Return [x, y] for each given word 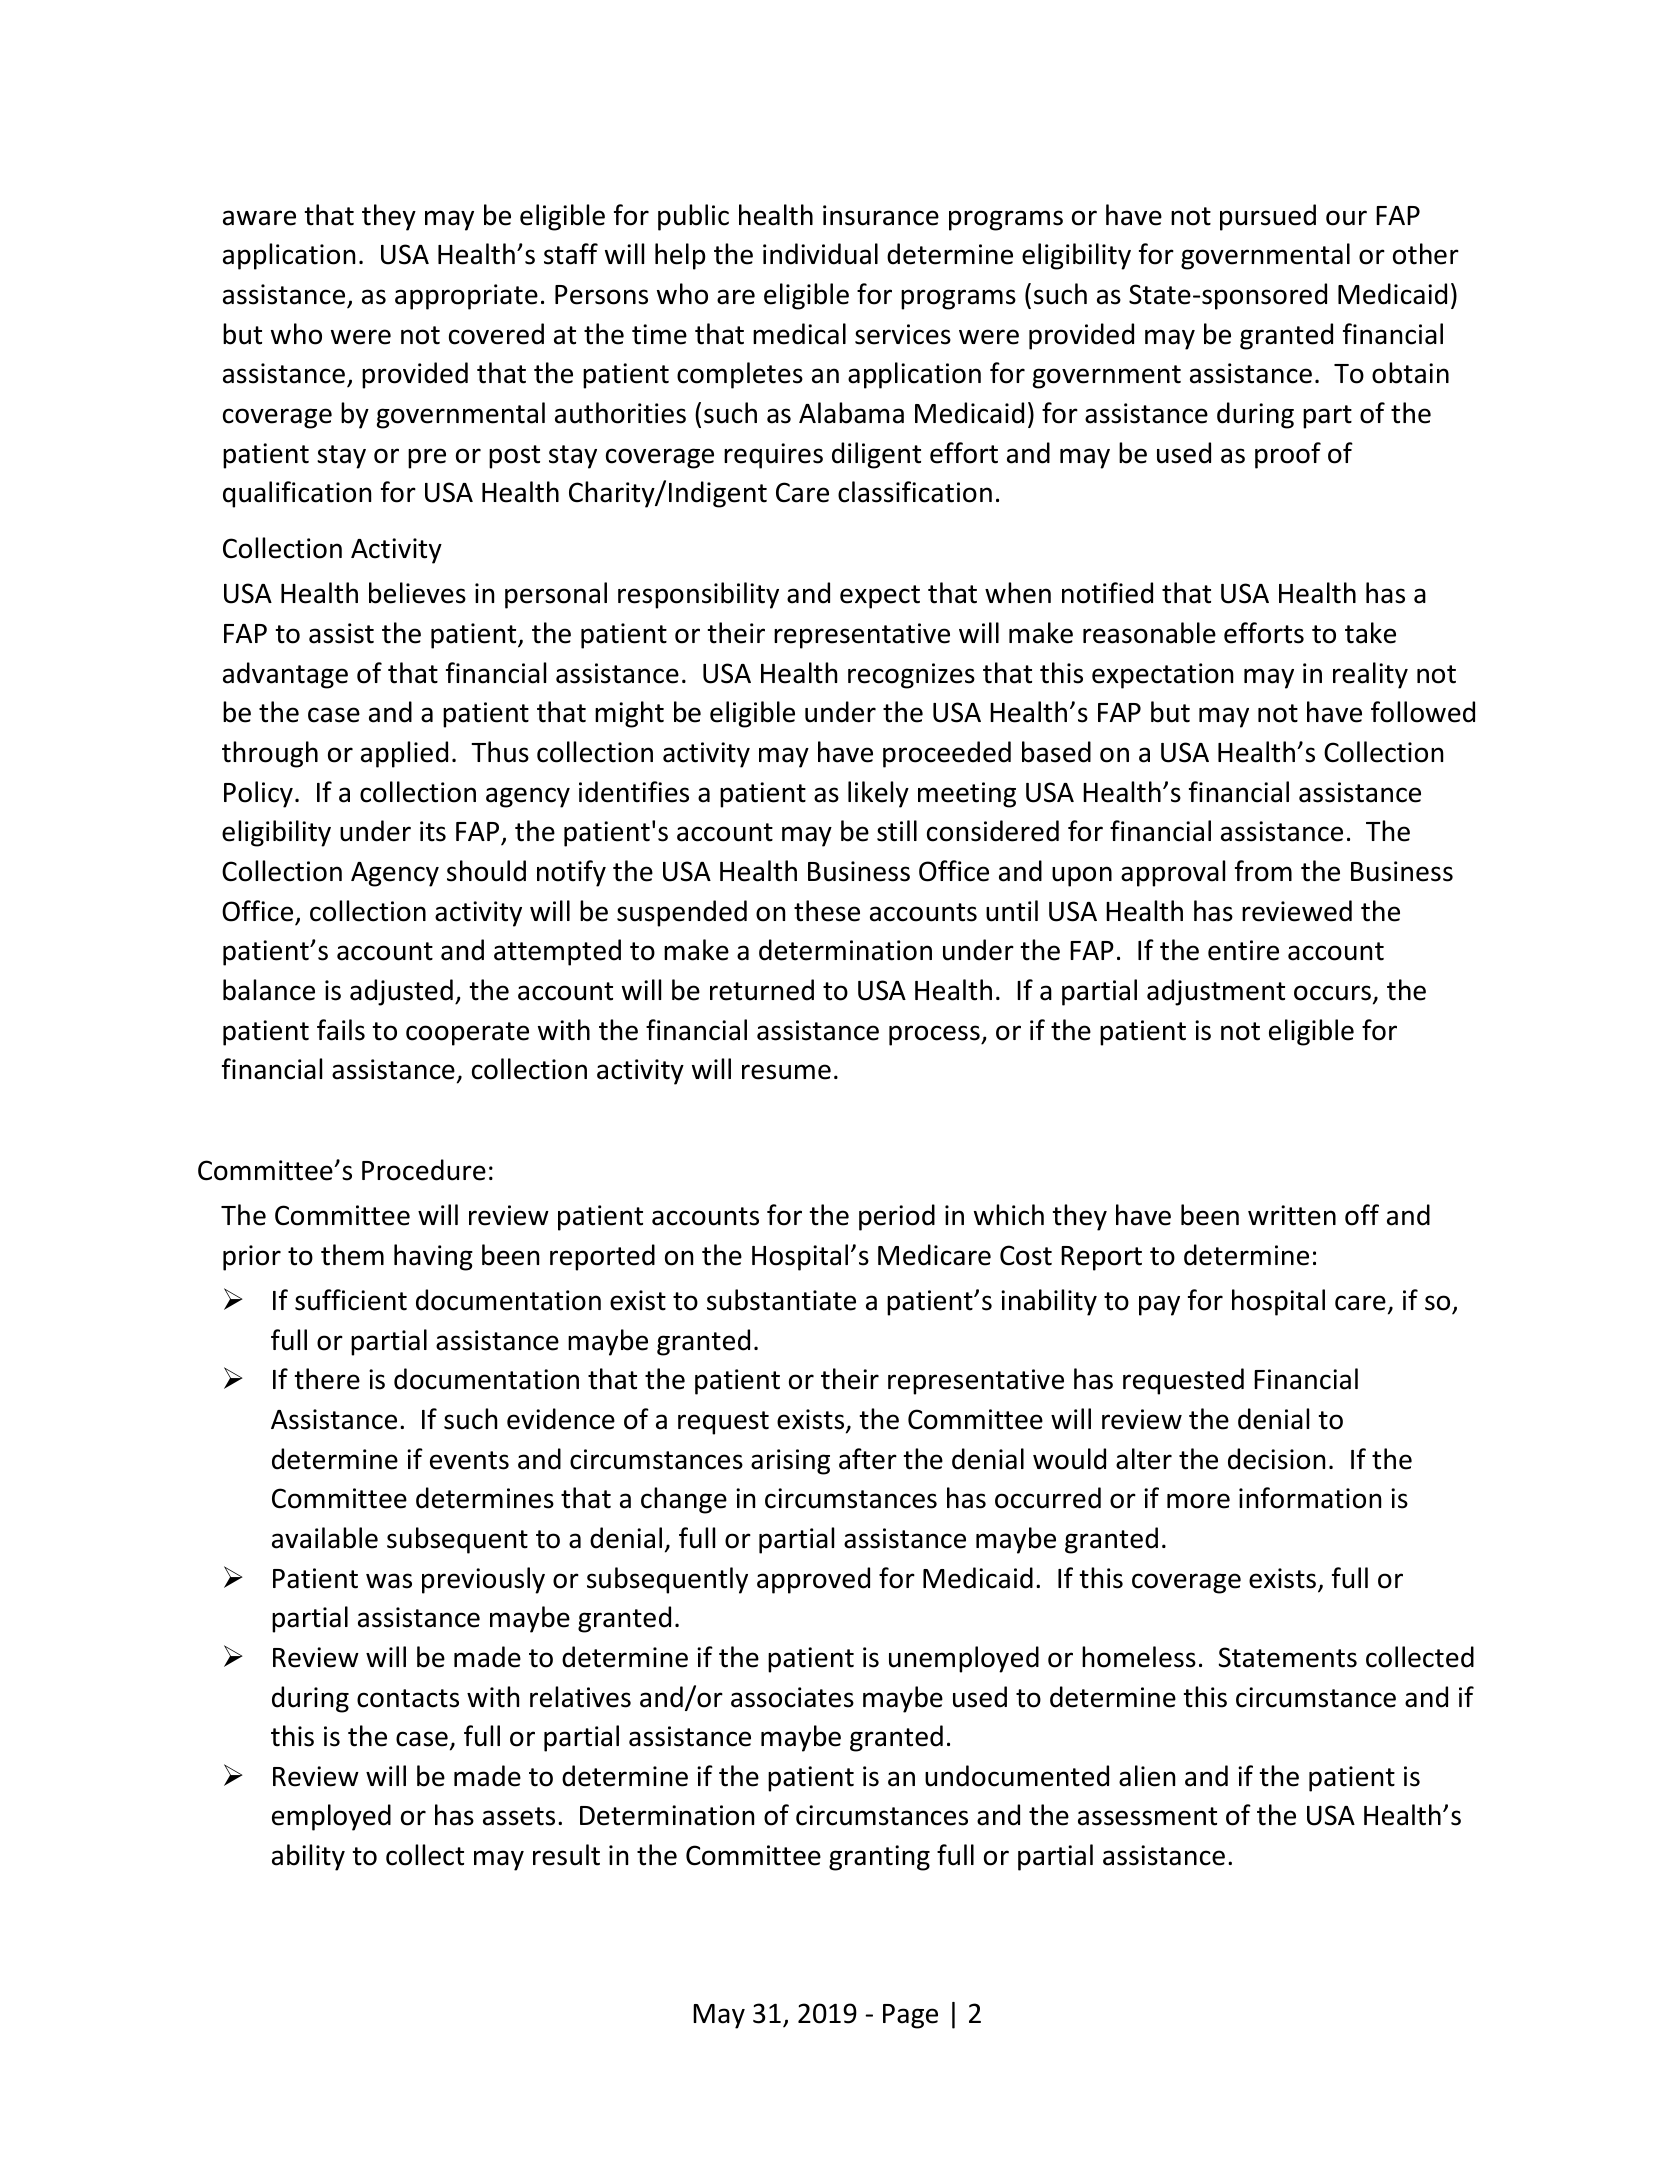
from [1263, 871]
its [433, 831]
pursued [1268, 217]
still [897, 831]
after [868, 1459]
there [327, 1379]
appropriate [466, 297]
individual [820, 254]
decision [1276, 1459]
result [566, 1855]
